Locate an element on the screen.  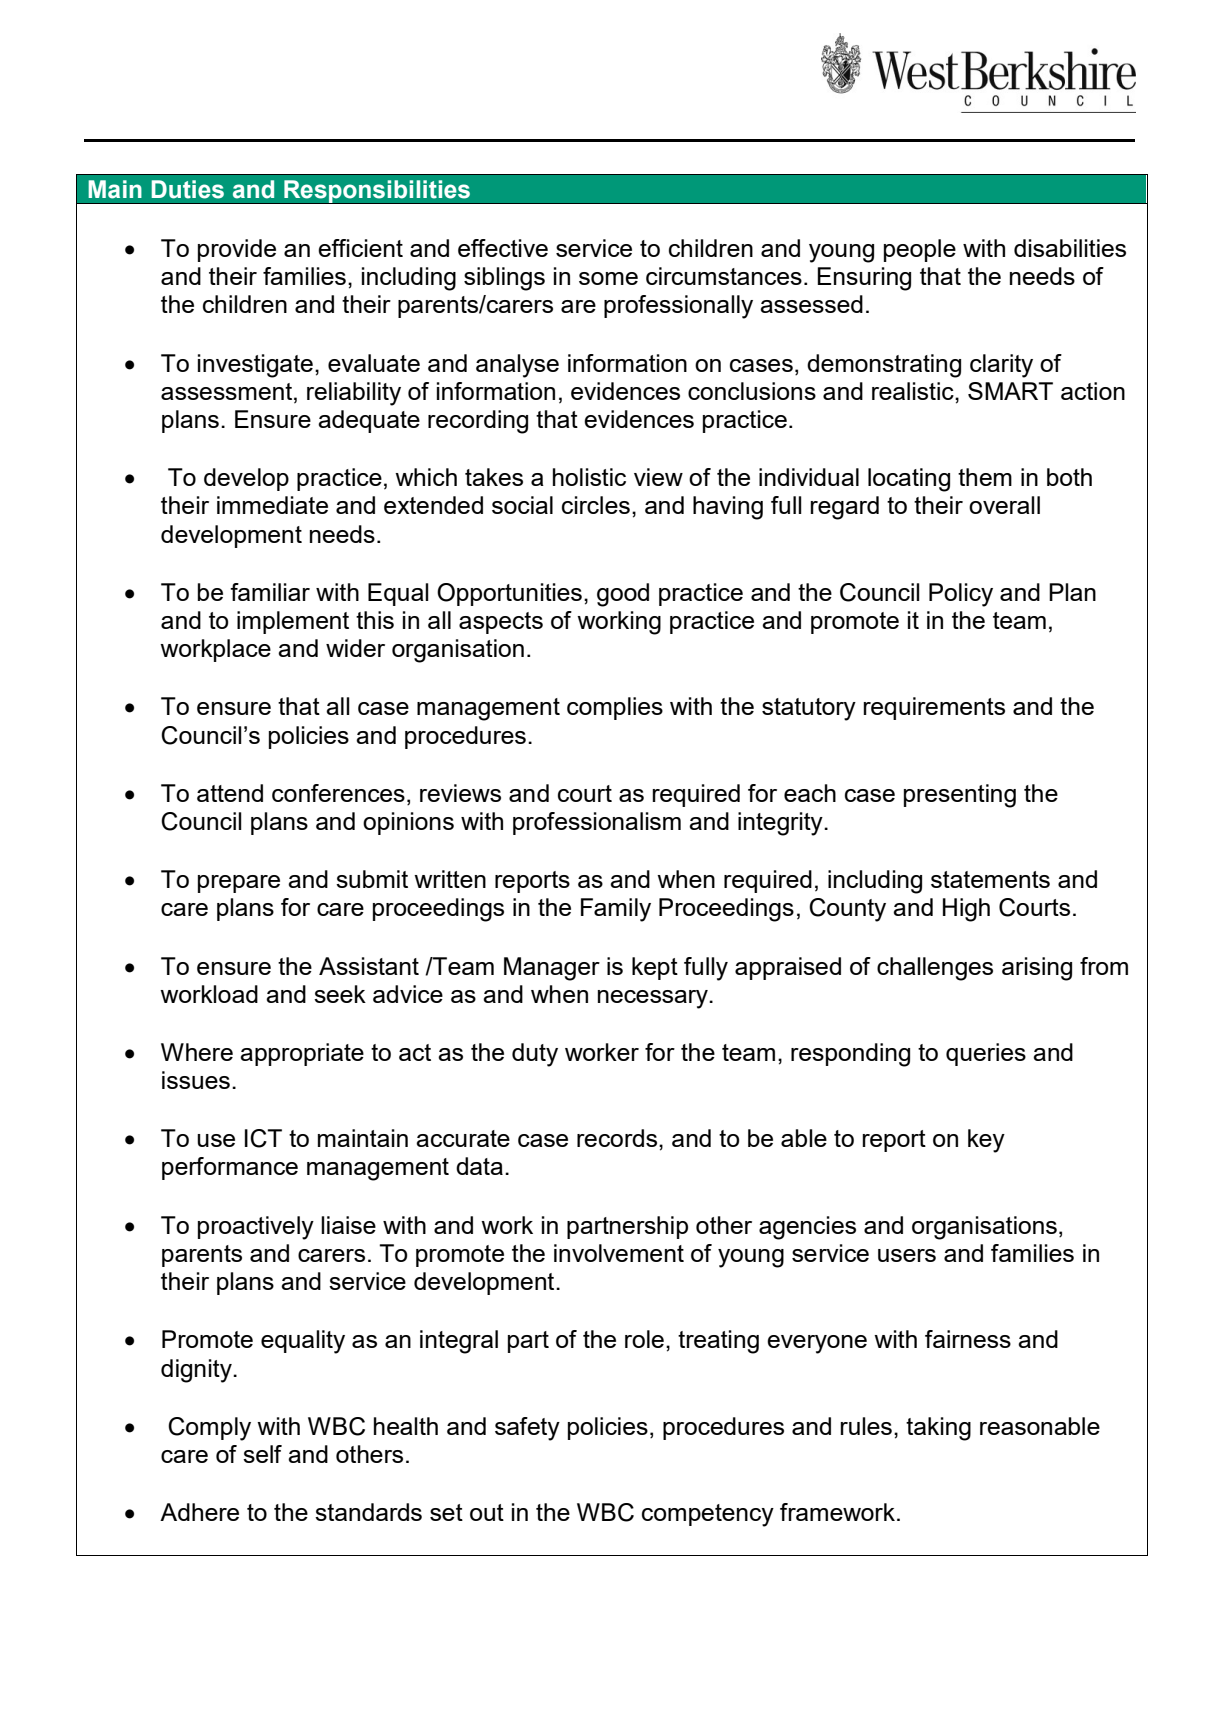
people is located at coordinates (920, 250).
